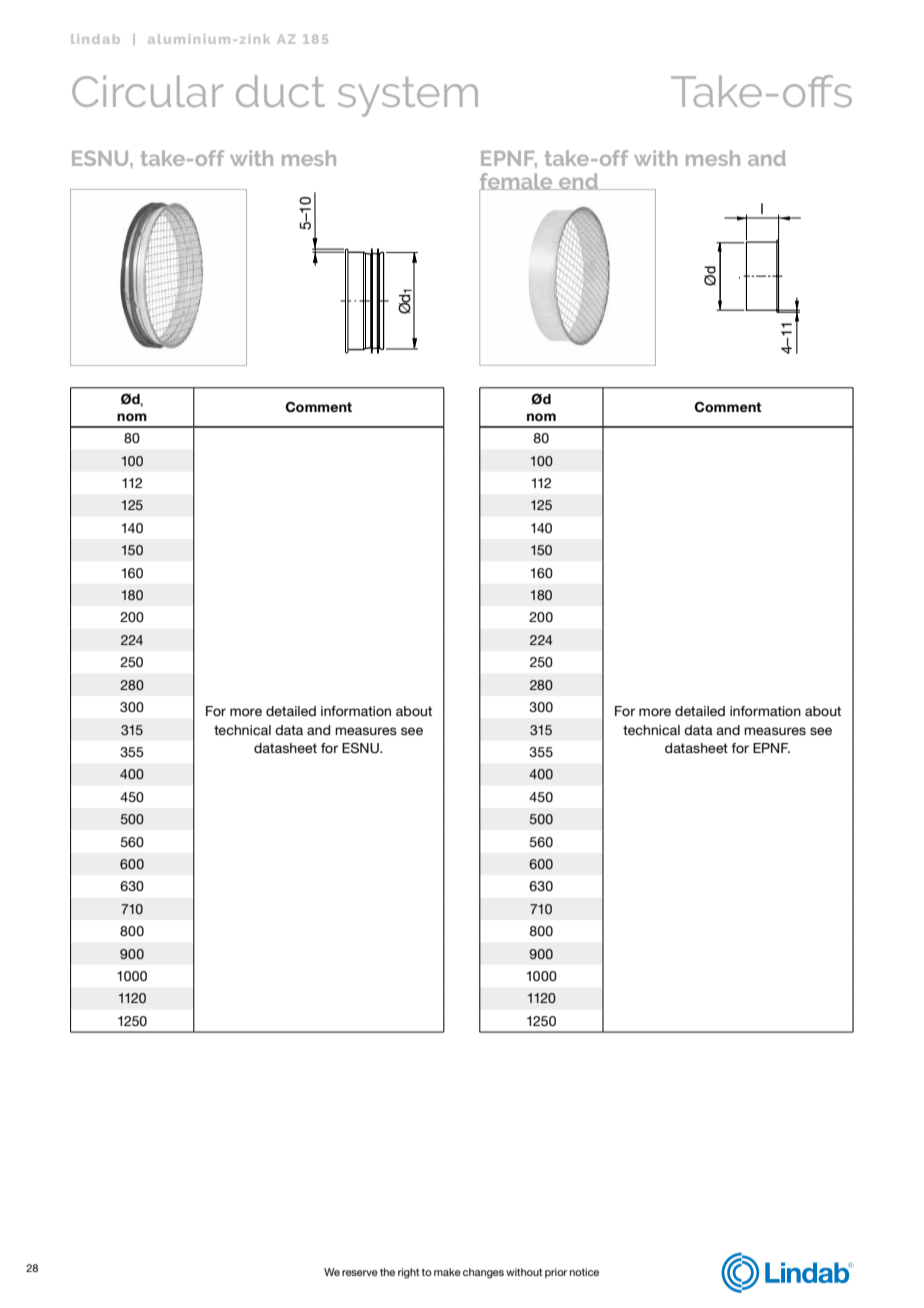 The image size is (924, 1308). Describe the element at coordinates (360, 1273) in the image. I see `reserve` at that location.
